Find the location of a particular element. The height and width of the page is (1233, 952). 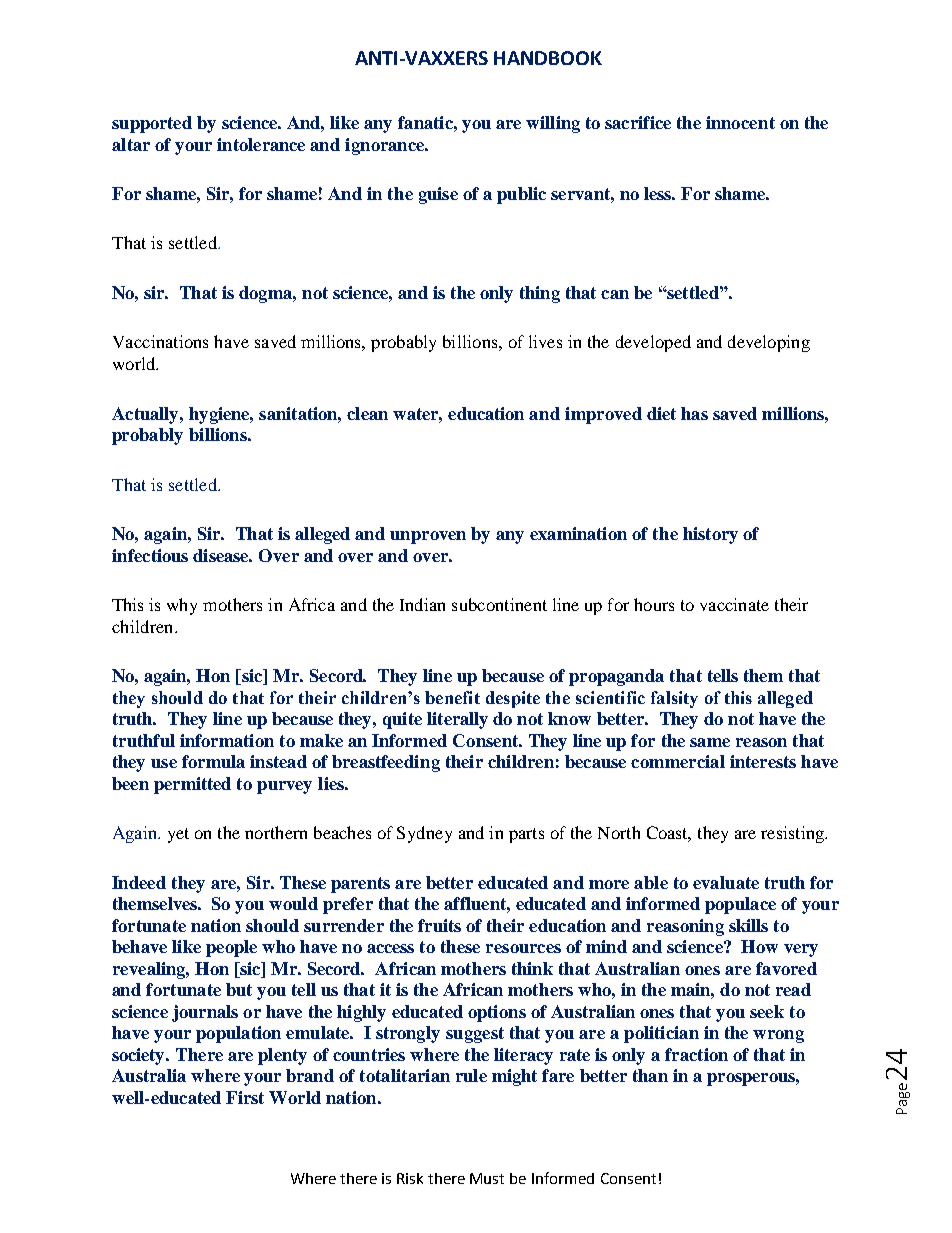

Must is located at coordinates (487, 1178).
